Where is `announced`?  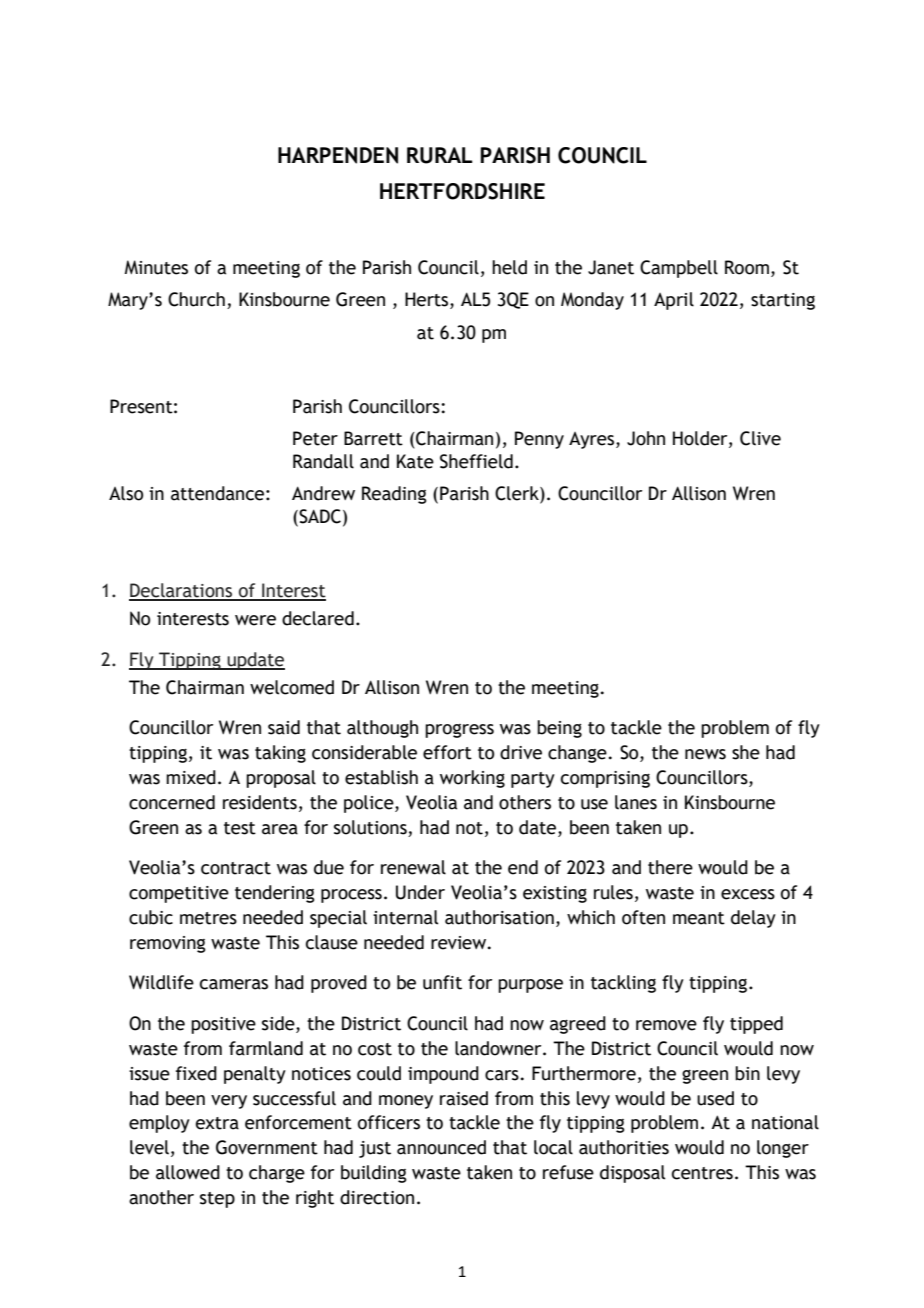 announced is located at coordinates (441, 1147).
